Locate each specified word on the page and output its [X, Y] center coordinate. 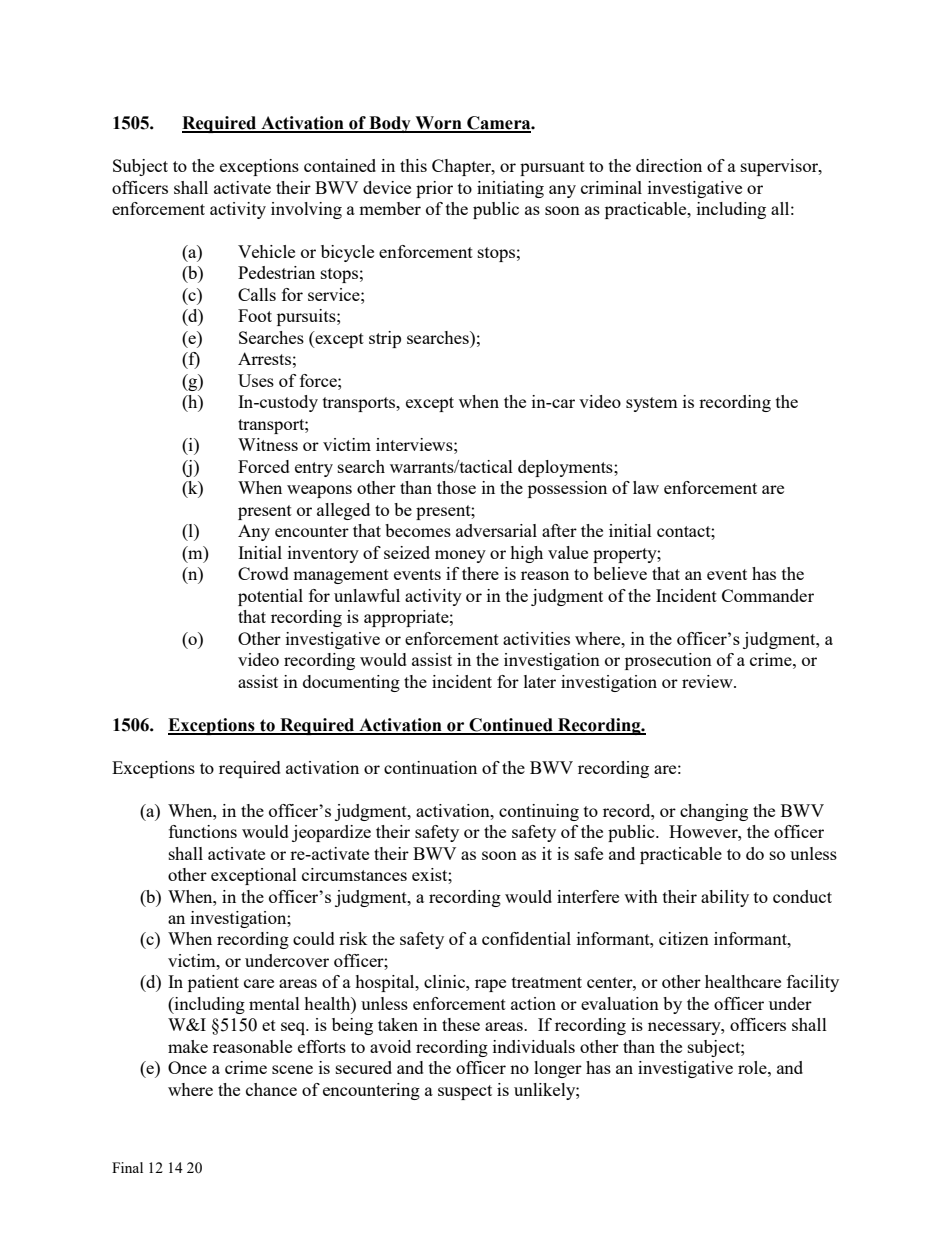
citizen [684, 938]
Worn [438, 124]
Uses [256, 380]
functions [203, 831]
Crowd [263, 573]
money [460, 556]
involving [306, 210]
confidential [526, 938]
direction [669, 165]
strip [385, 339]
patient [213, 983]
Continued [511, 726]
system [652, 404]
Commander [768, 595]
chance [271, 1089]
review [708, 681]
